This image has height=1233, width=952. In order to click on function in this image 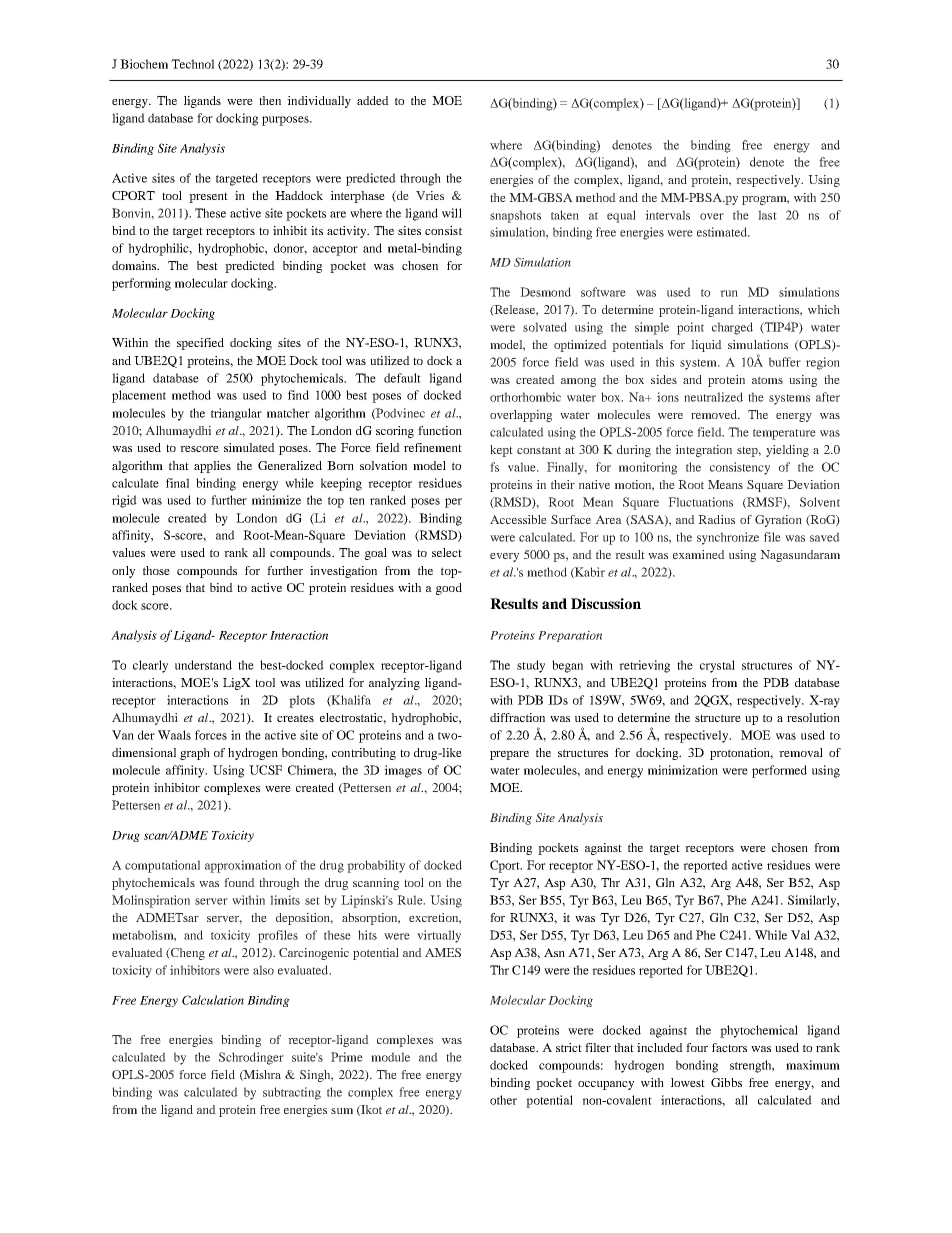, I will do `click(440, 430)`.
